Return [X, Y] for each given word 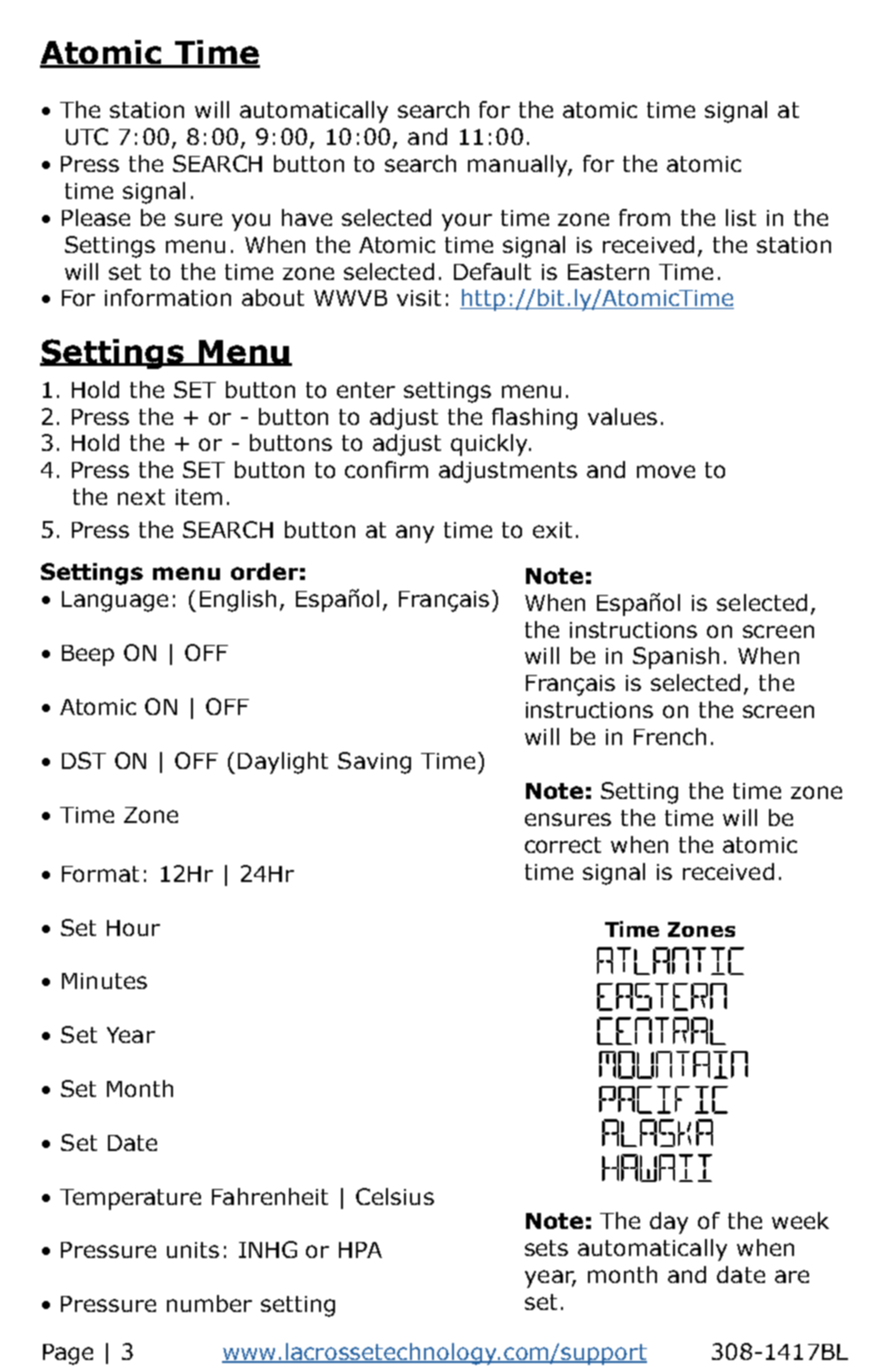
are [792, 1276]
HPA [360, 1250]
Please [96, 217]
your [467, 222]
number [209, 1303]
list [741, 217]
